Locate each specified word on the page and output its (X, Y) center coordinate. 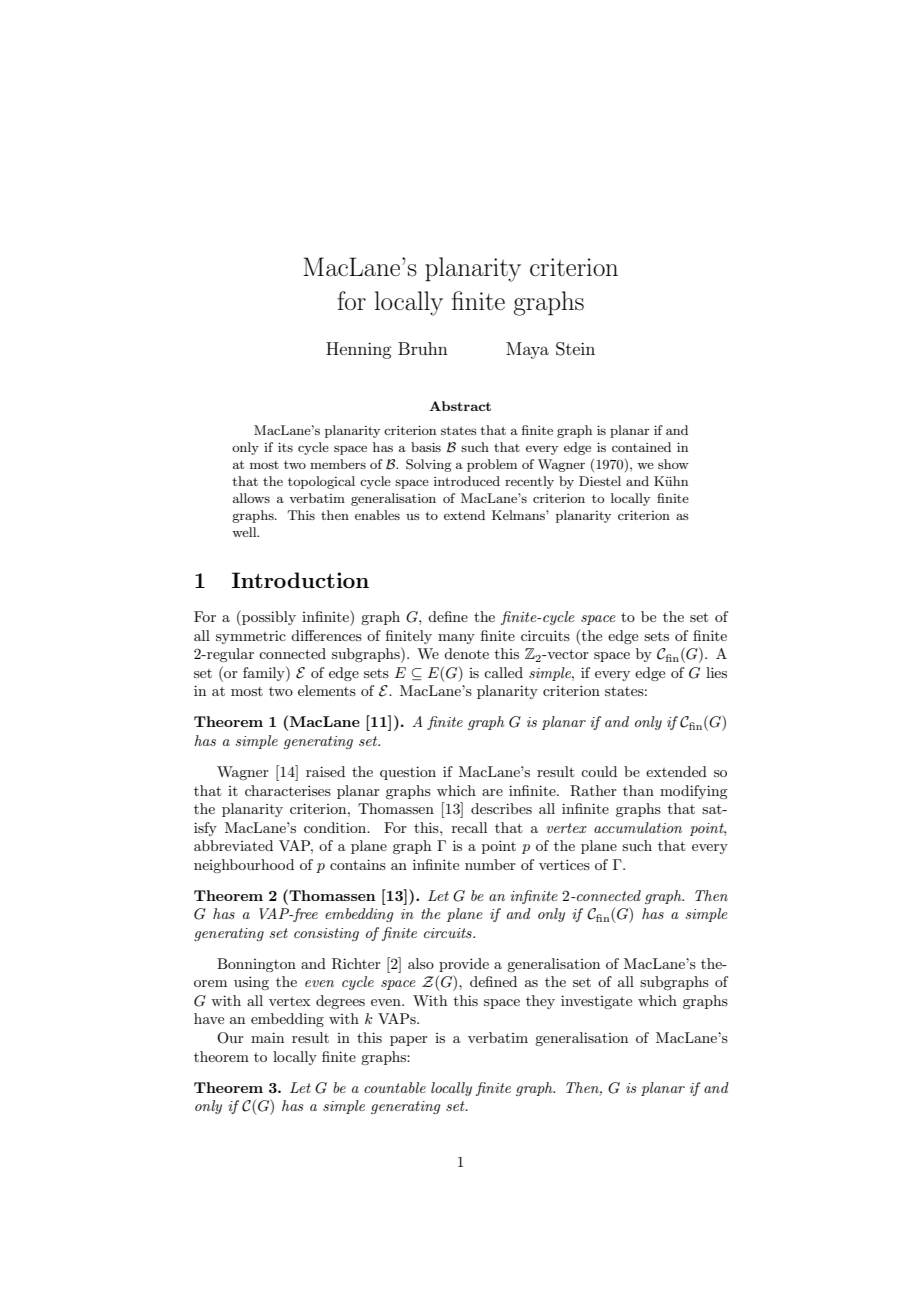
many (456, 639)
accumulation (638, 827)
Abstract (460, 406)
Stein (575, 349)
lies (716, 672)
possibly (268, 618)
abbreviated (233, 845)
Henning (359, 350)
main (267, 1037)
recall (469, 827)
